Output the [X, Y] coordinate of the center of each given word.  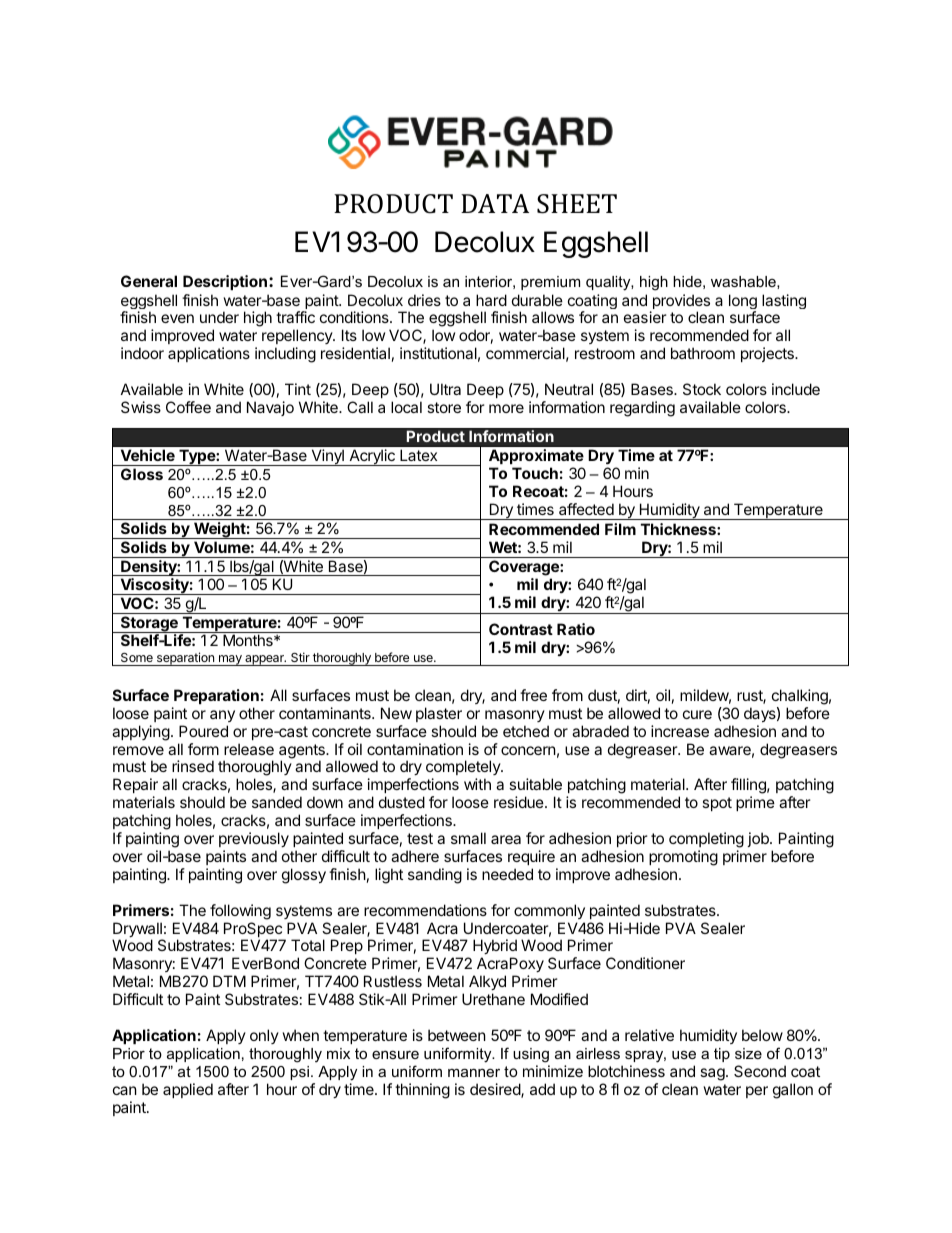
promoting [683, 858]
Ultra [445, 389]
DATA [495, 203]
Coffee [188, 407]
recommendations [425, 910]
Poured [203, 731]
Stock [702, 389]
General [149, 281]
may [230, 660]
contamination [415, 749]
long [743, 303]
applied [188, 1090]
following [240, 912]
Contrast [521, 629]
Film [620, 529]
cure [697, 714]
